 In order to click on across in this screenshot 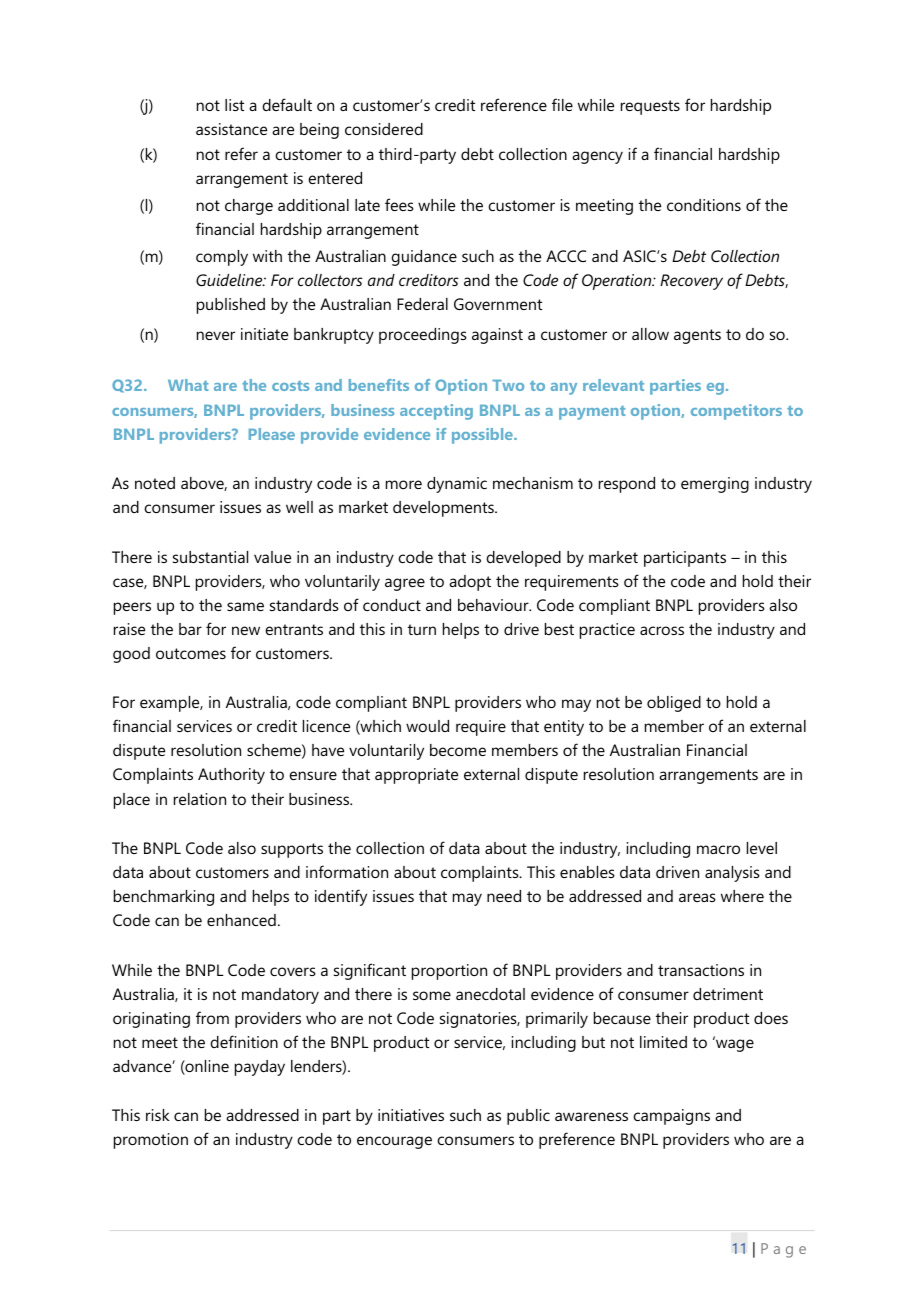, I will do `click(662, 630)`.
